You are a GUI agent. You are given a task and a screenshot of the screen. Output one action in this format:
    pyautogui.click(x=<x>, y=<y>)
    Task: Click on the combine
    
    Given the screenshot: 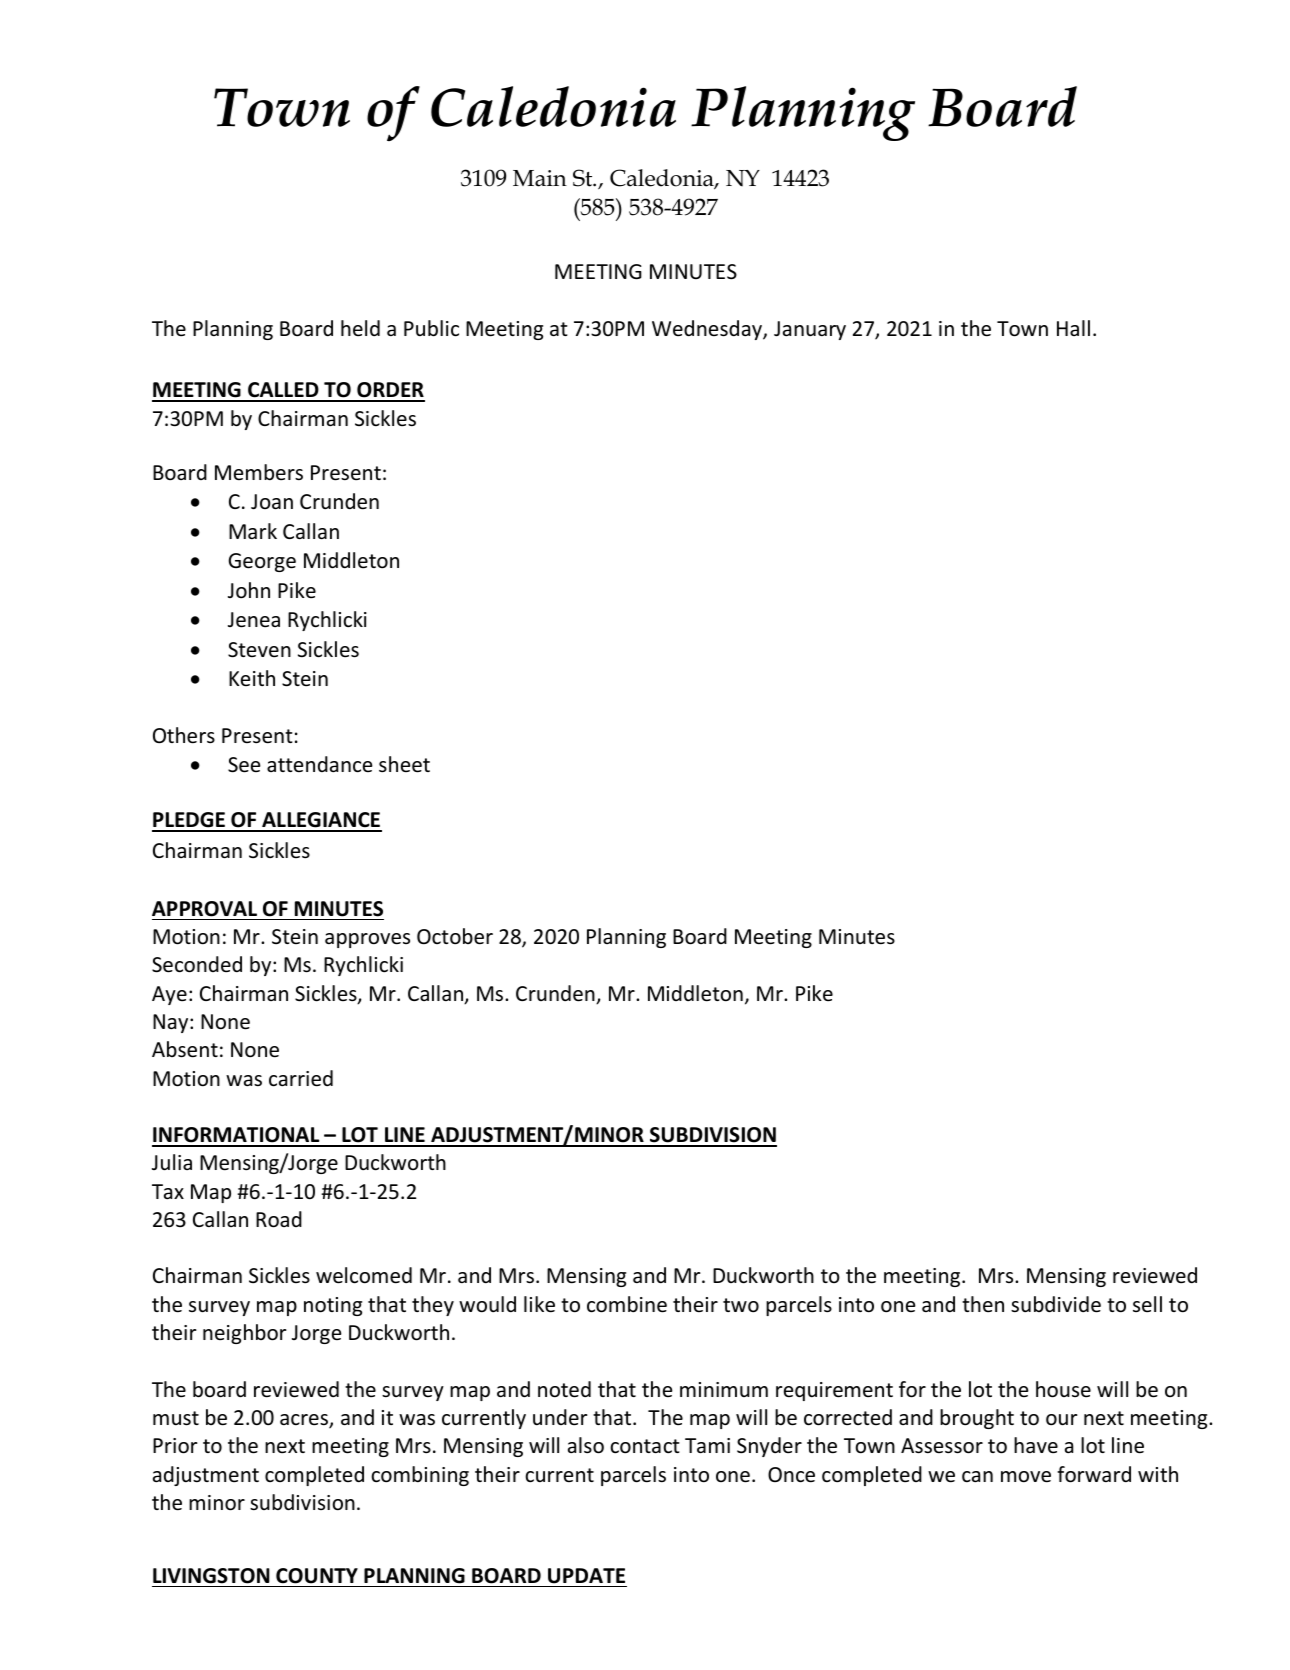 What is the action you would take?
    pyautogui.click(x=627, y=1304)
